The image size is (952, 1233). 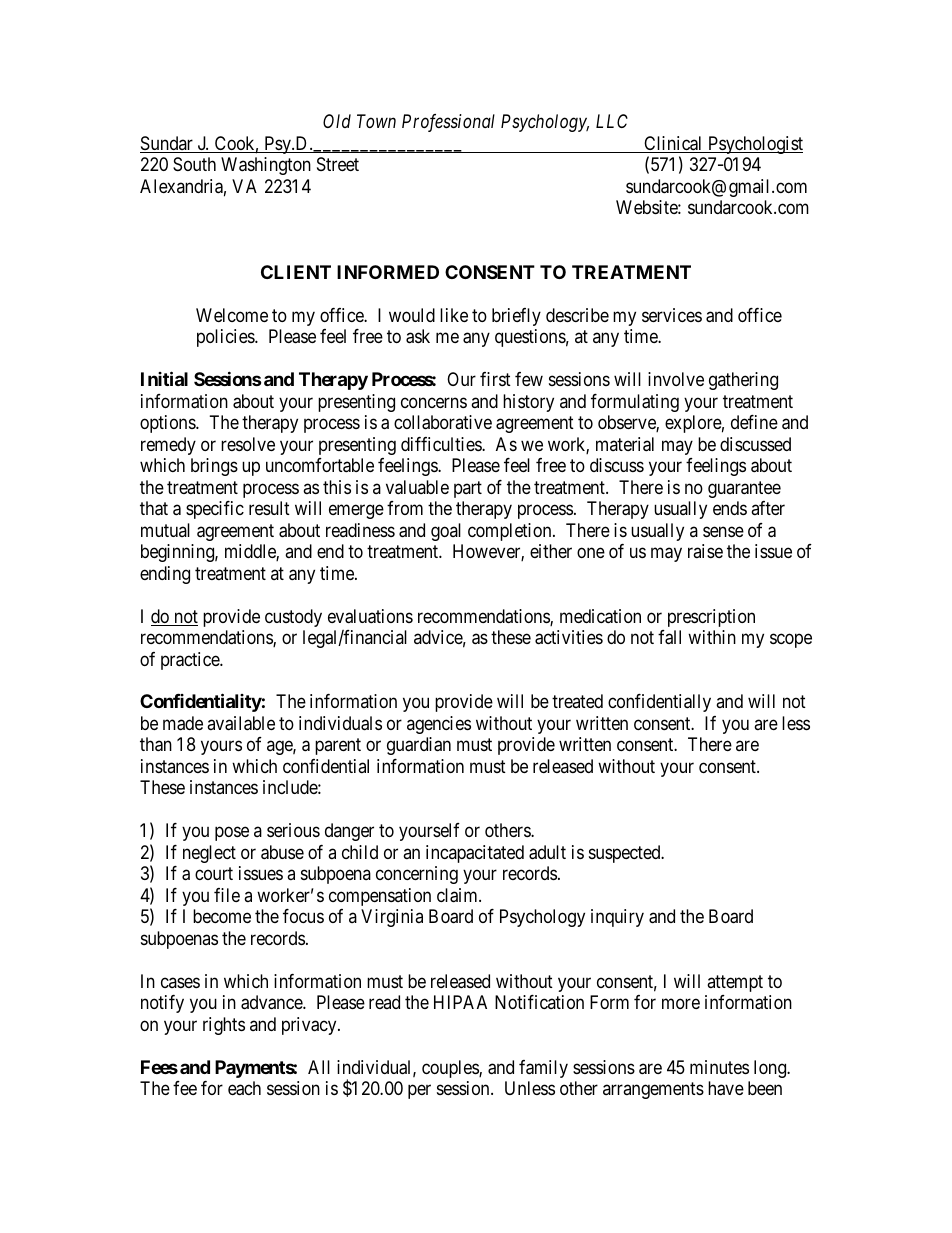 I want to click on custody, so click(x=293, y=618).
